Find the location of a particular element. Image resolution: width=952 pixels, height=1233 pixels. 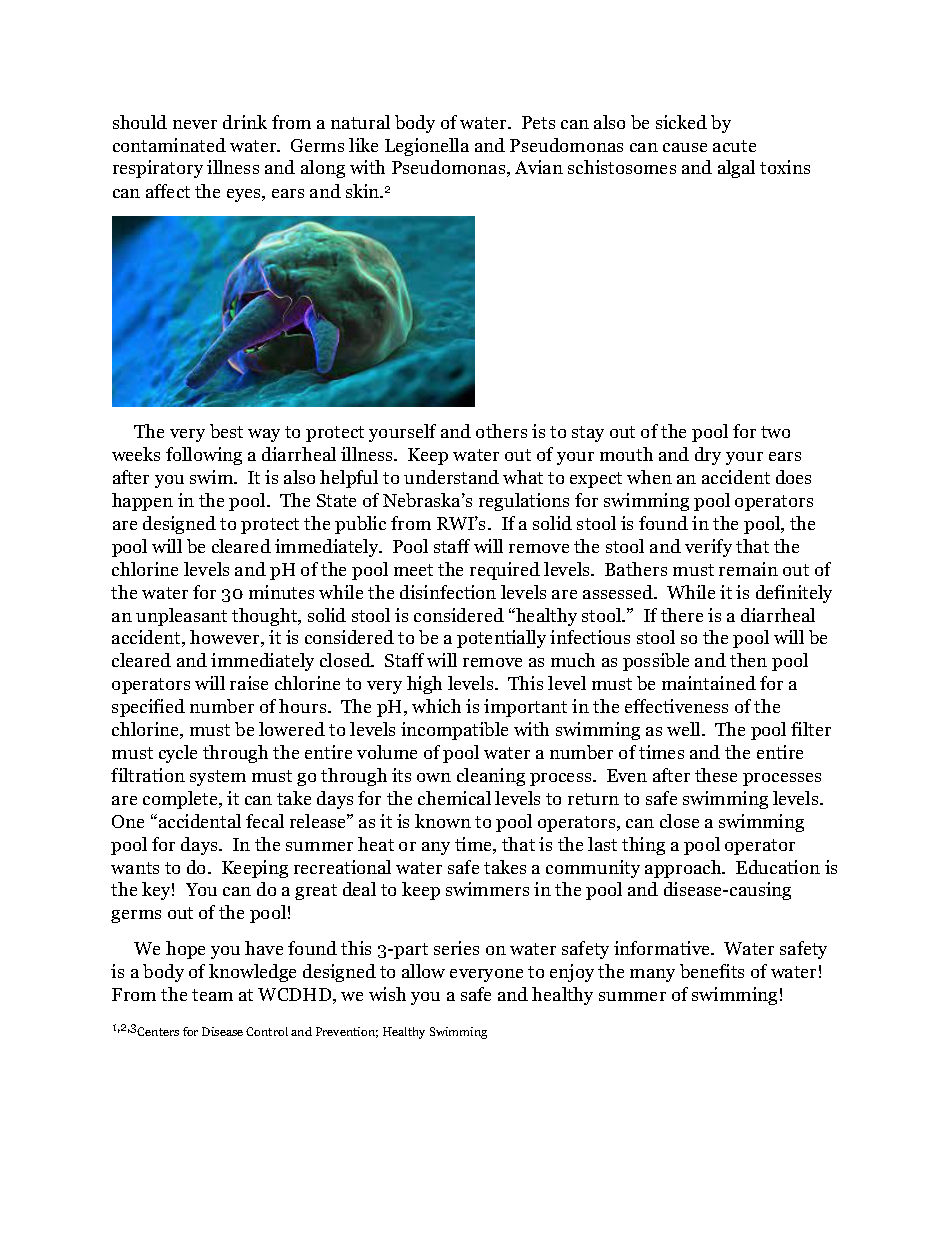

never is located at coordinates (195, 124).
